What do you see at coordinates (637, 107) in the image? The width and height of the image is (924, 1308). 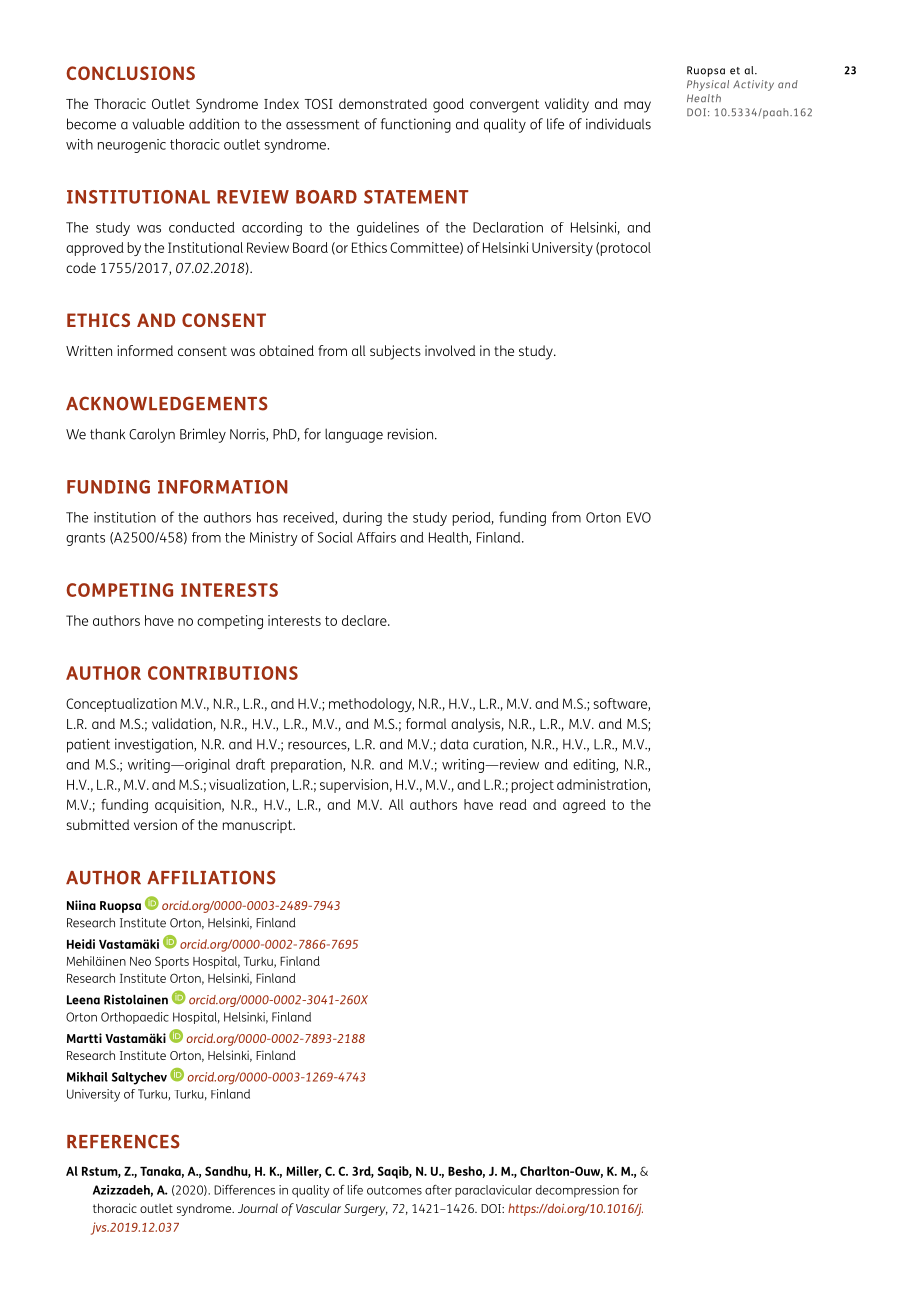 I see `may` at bounding box center [637, 107].
